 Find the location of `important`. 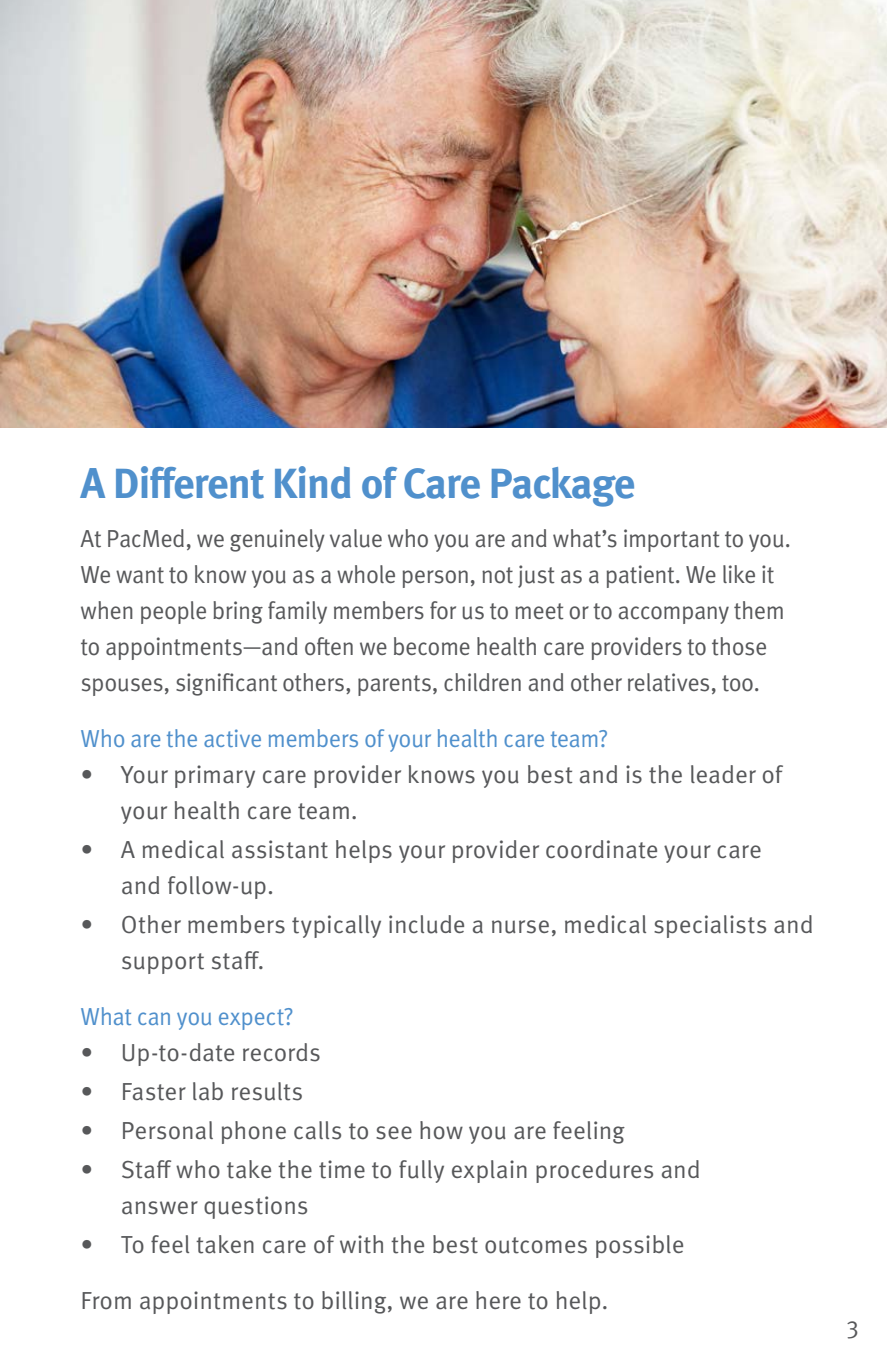

important is located at coordinates (672, 540).
